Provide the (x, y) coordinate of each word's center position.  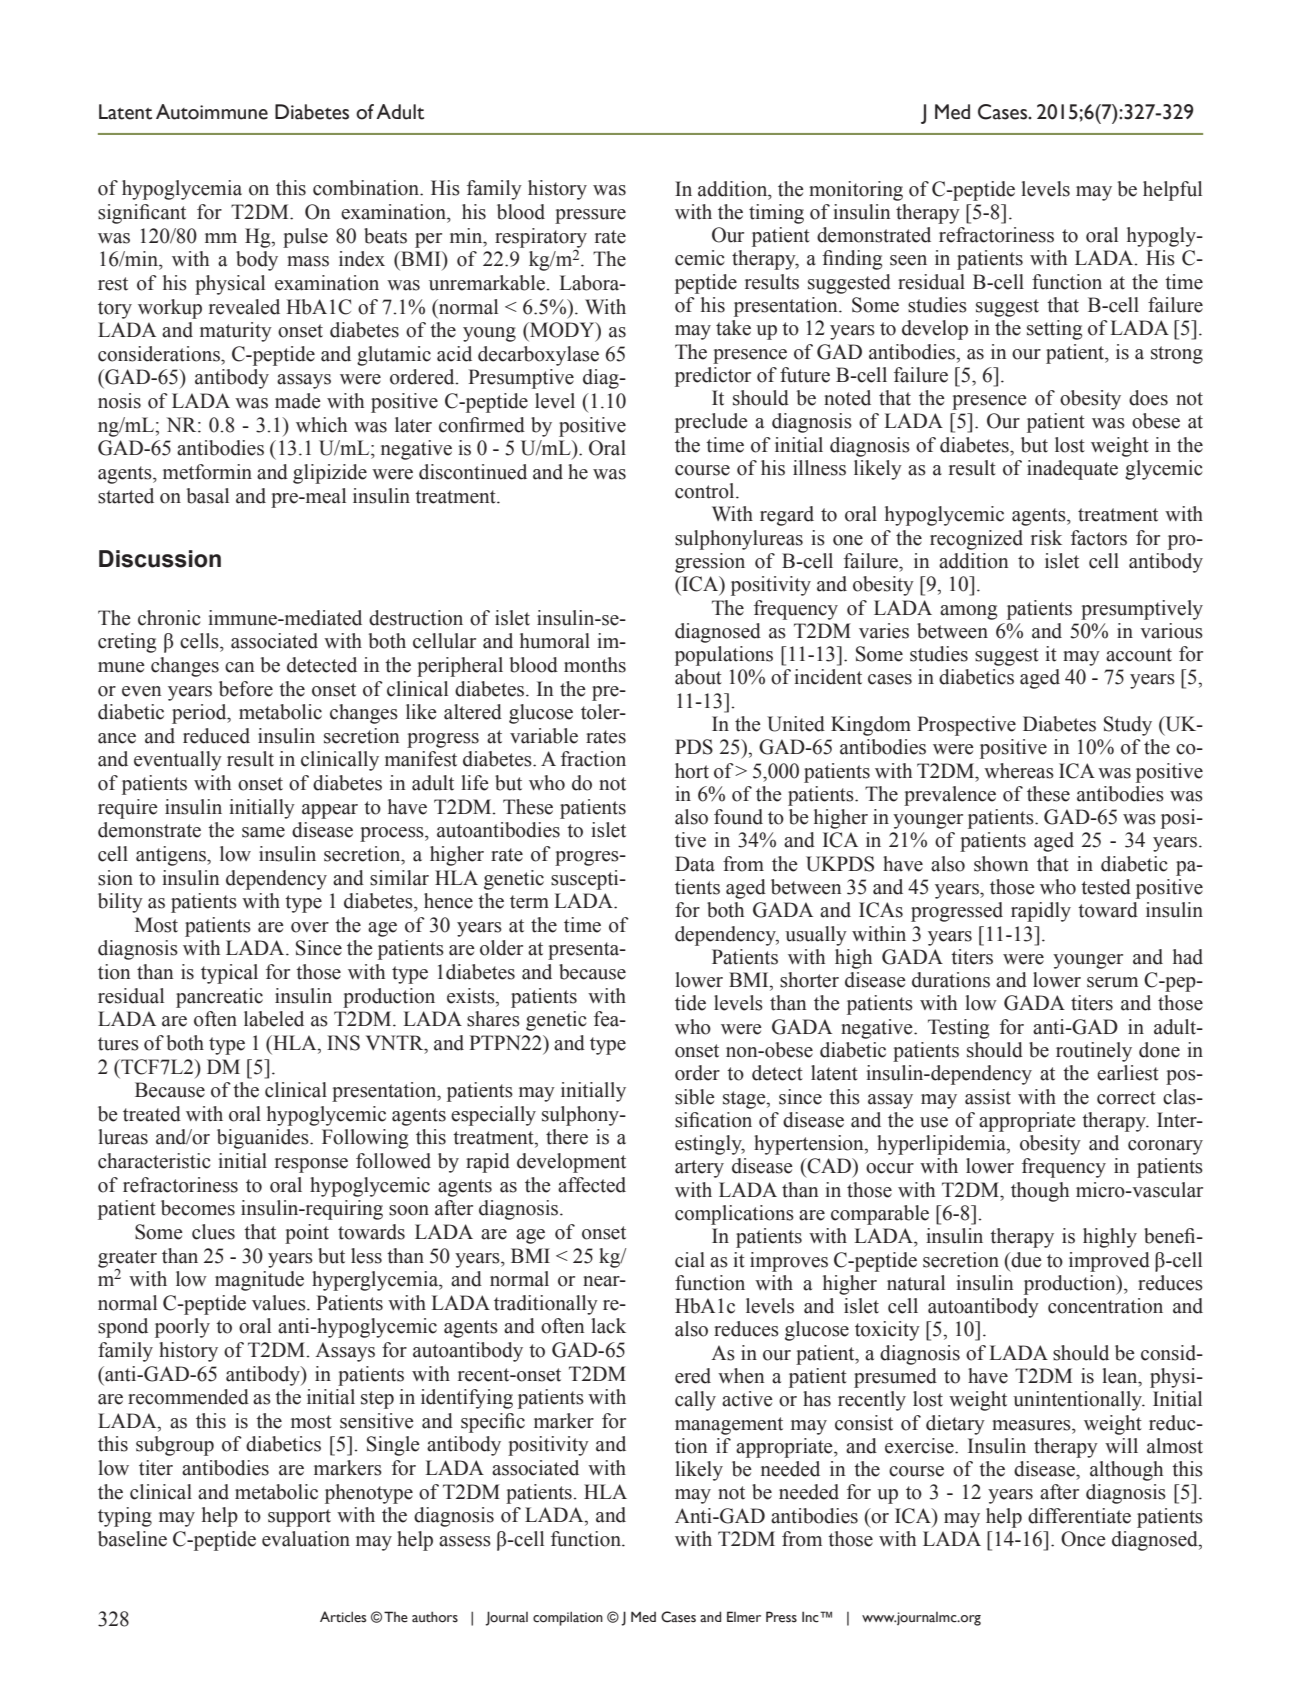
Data (695, 864)
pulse (305, 238)
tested (1106, 887)
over (310, 927)
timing (776, 214)
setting (1054, 330)
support (299, 1518)
